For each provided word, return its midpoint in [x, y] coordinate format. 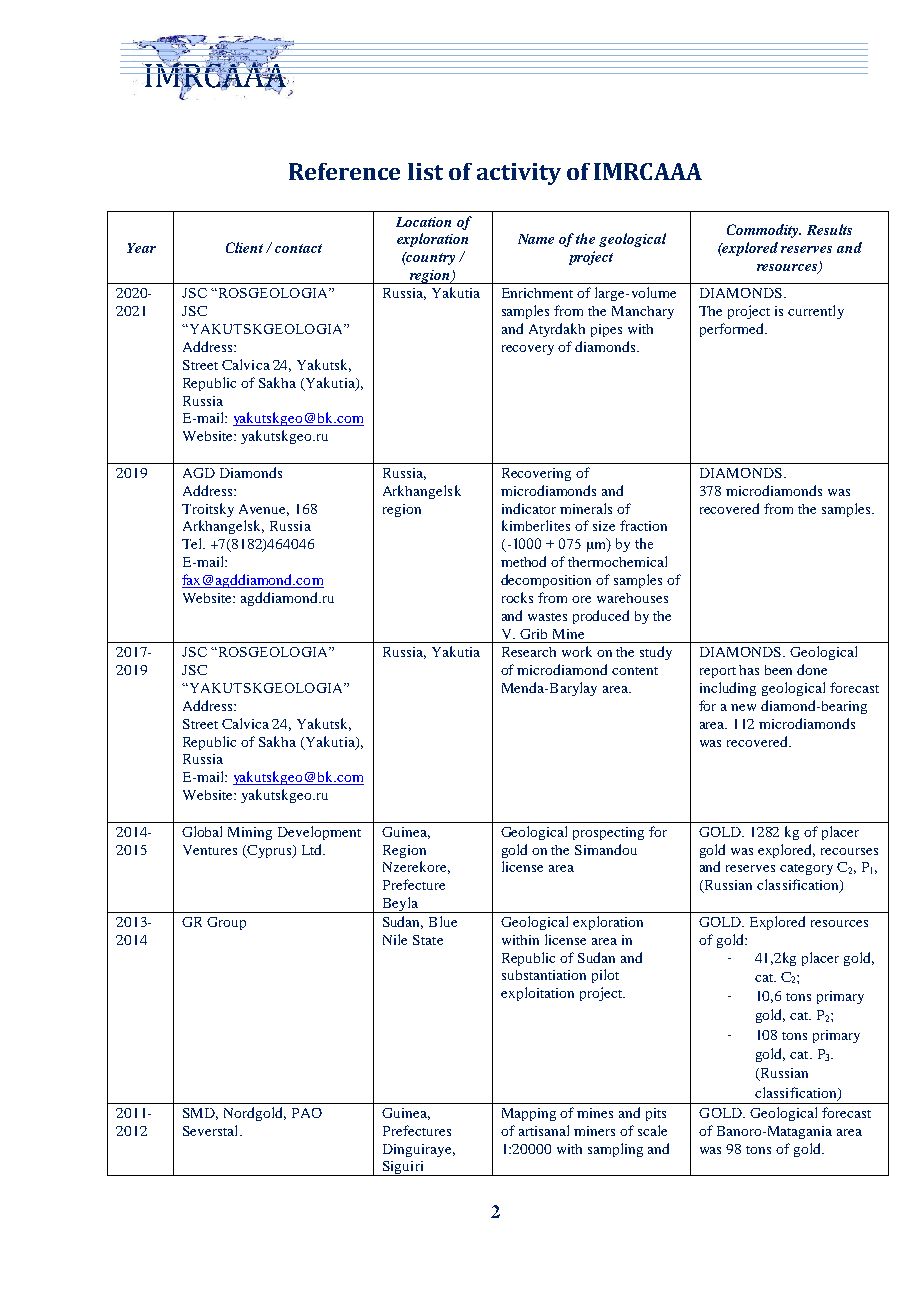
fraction [643, 525]
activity [519, 174]
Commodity [764, 231]
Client [244, 247]
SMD [200, 1114]
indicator [529, 508]
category [806, 869]
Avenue [264, 510]
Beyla [400, 905]
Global [202, 831]
